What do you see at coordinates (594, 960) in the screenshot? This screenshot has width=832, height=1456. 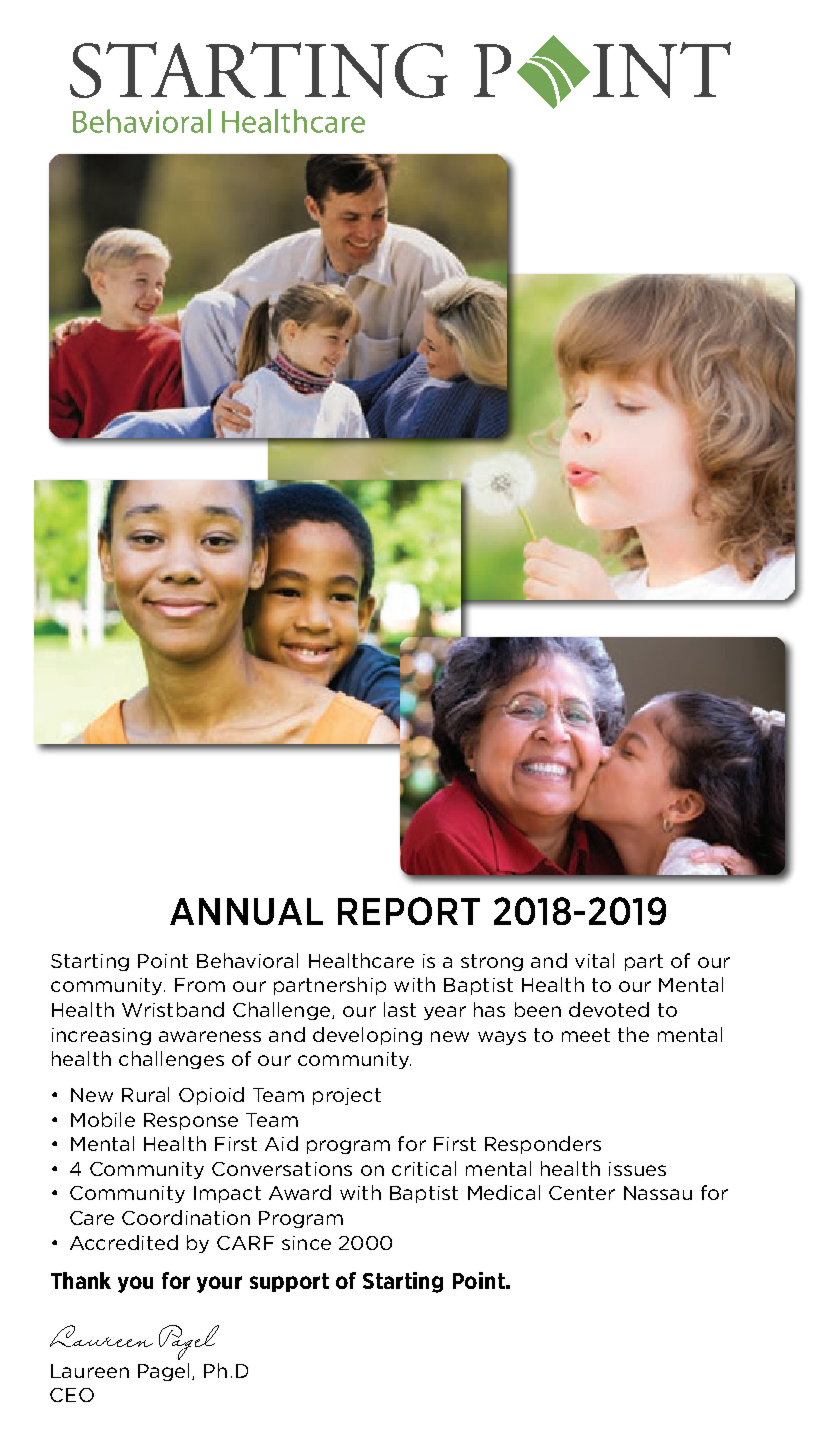 I see `vital` at bounding box center [594, 960].
